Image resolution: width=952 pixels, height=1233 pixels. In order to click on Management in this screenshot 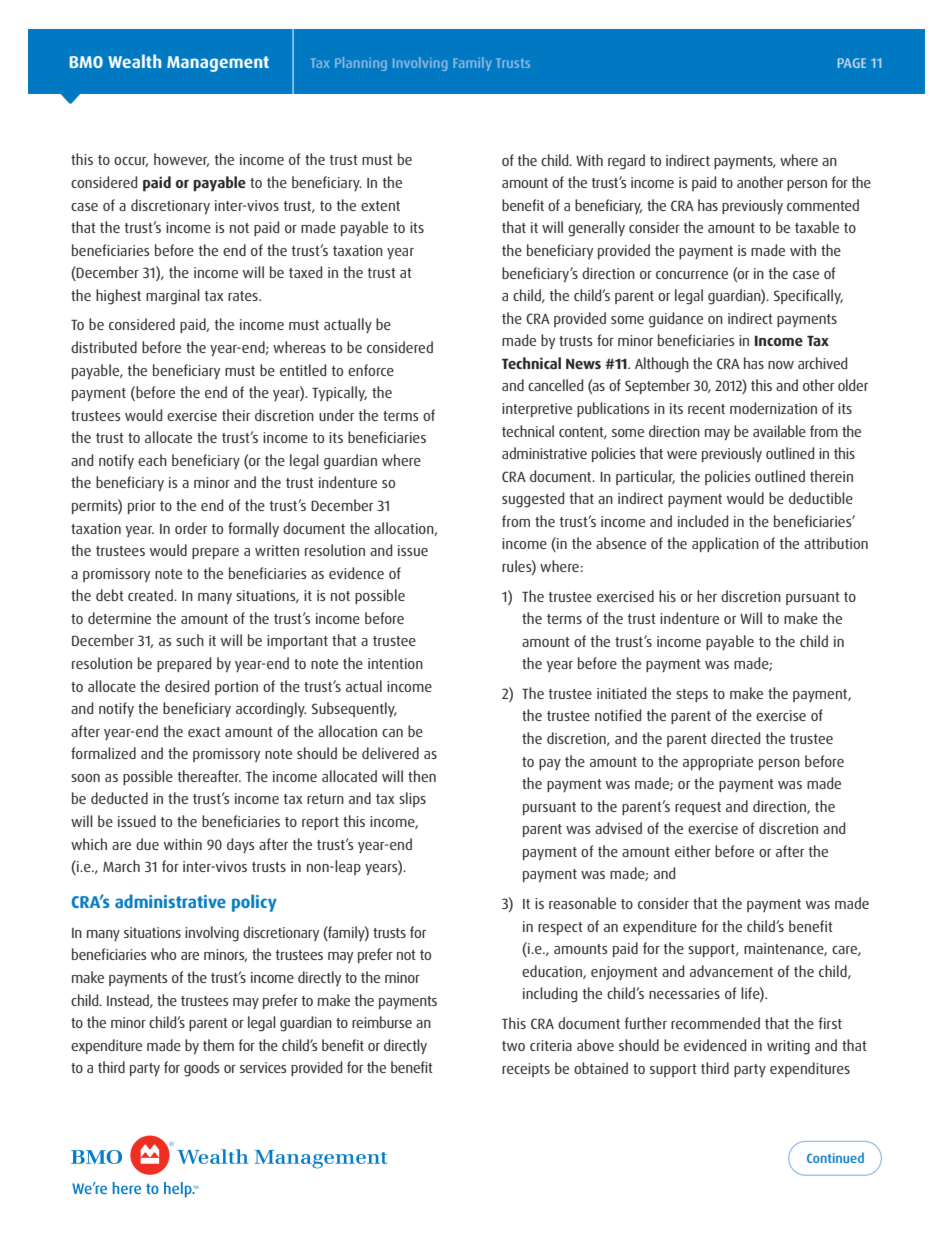, I will do `click(218, 64)`.
